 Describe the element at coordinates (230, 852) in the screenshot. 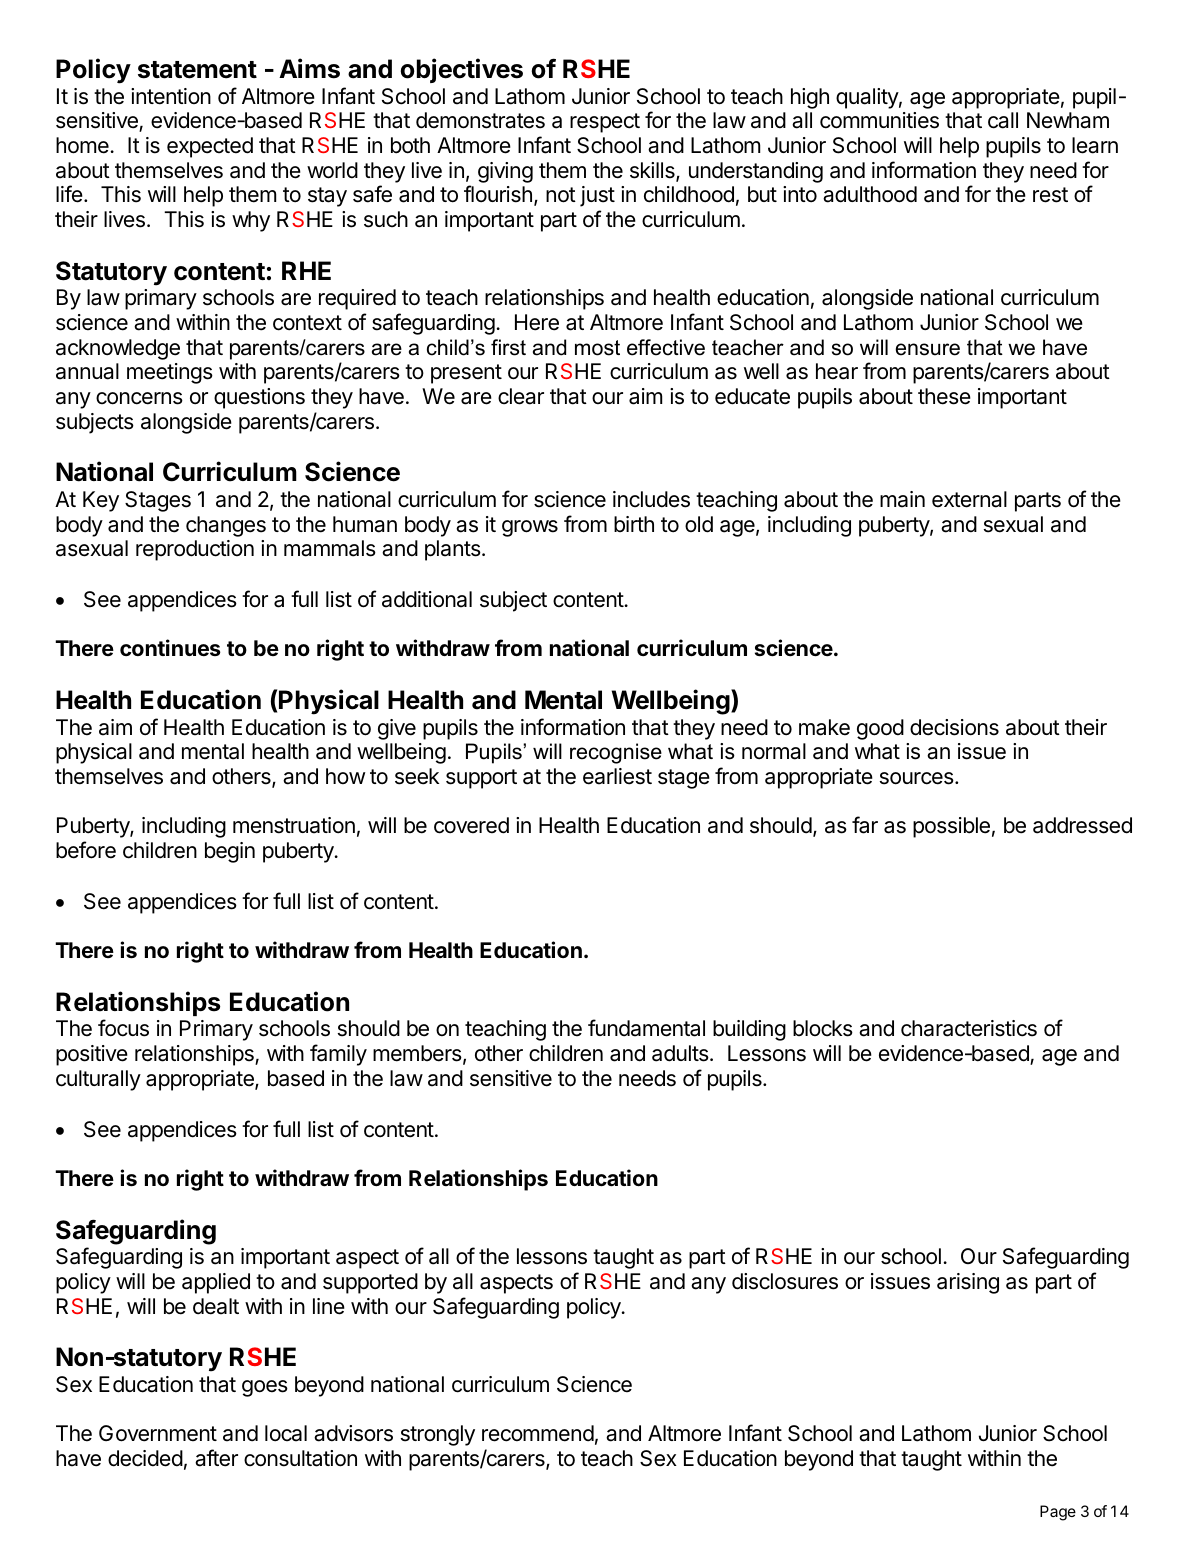

I see `begin` at that location.
